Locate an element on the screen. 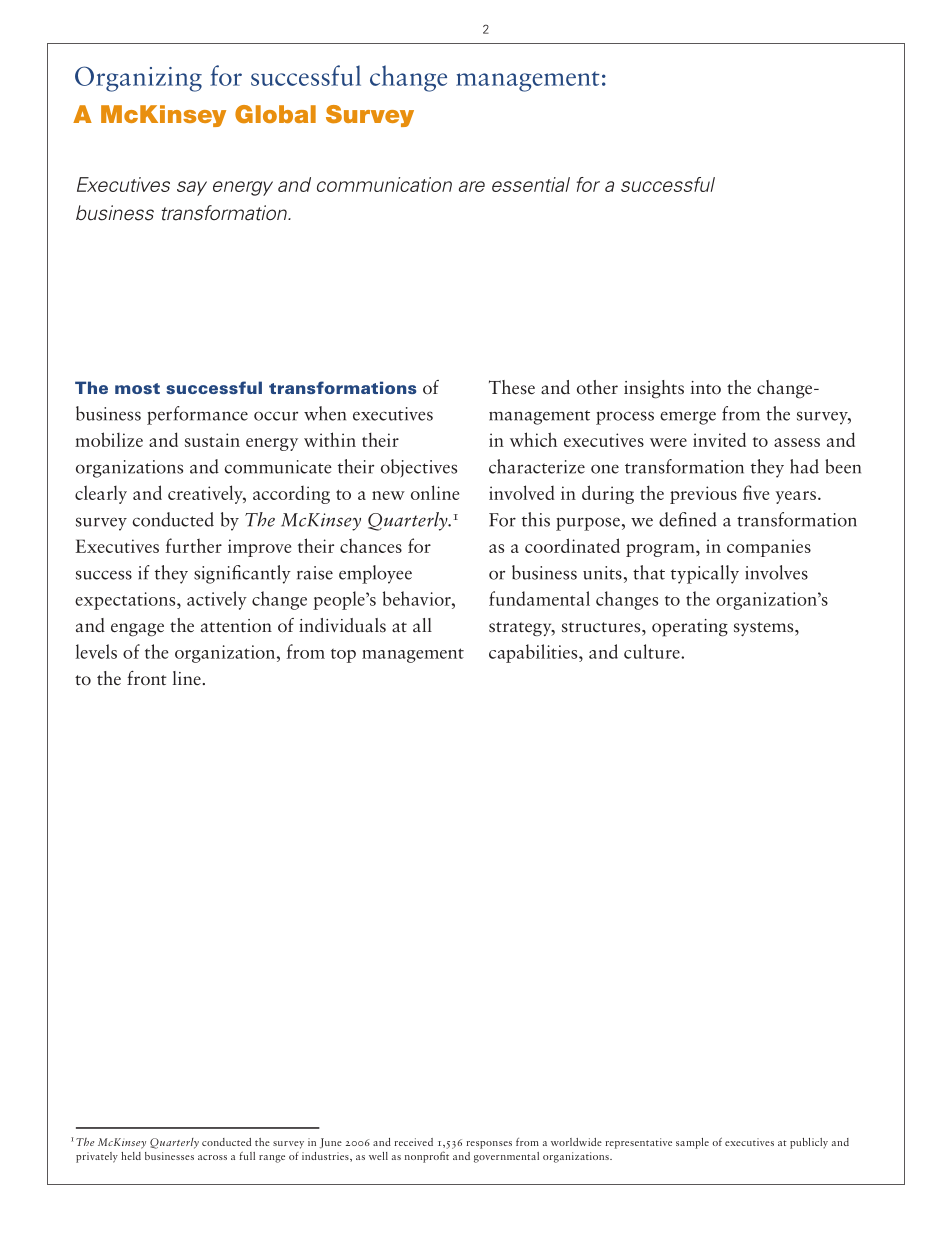  across is located at coordinates (212, 1157).
